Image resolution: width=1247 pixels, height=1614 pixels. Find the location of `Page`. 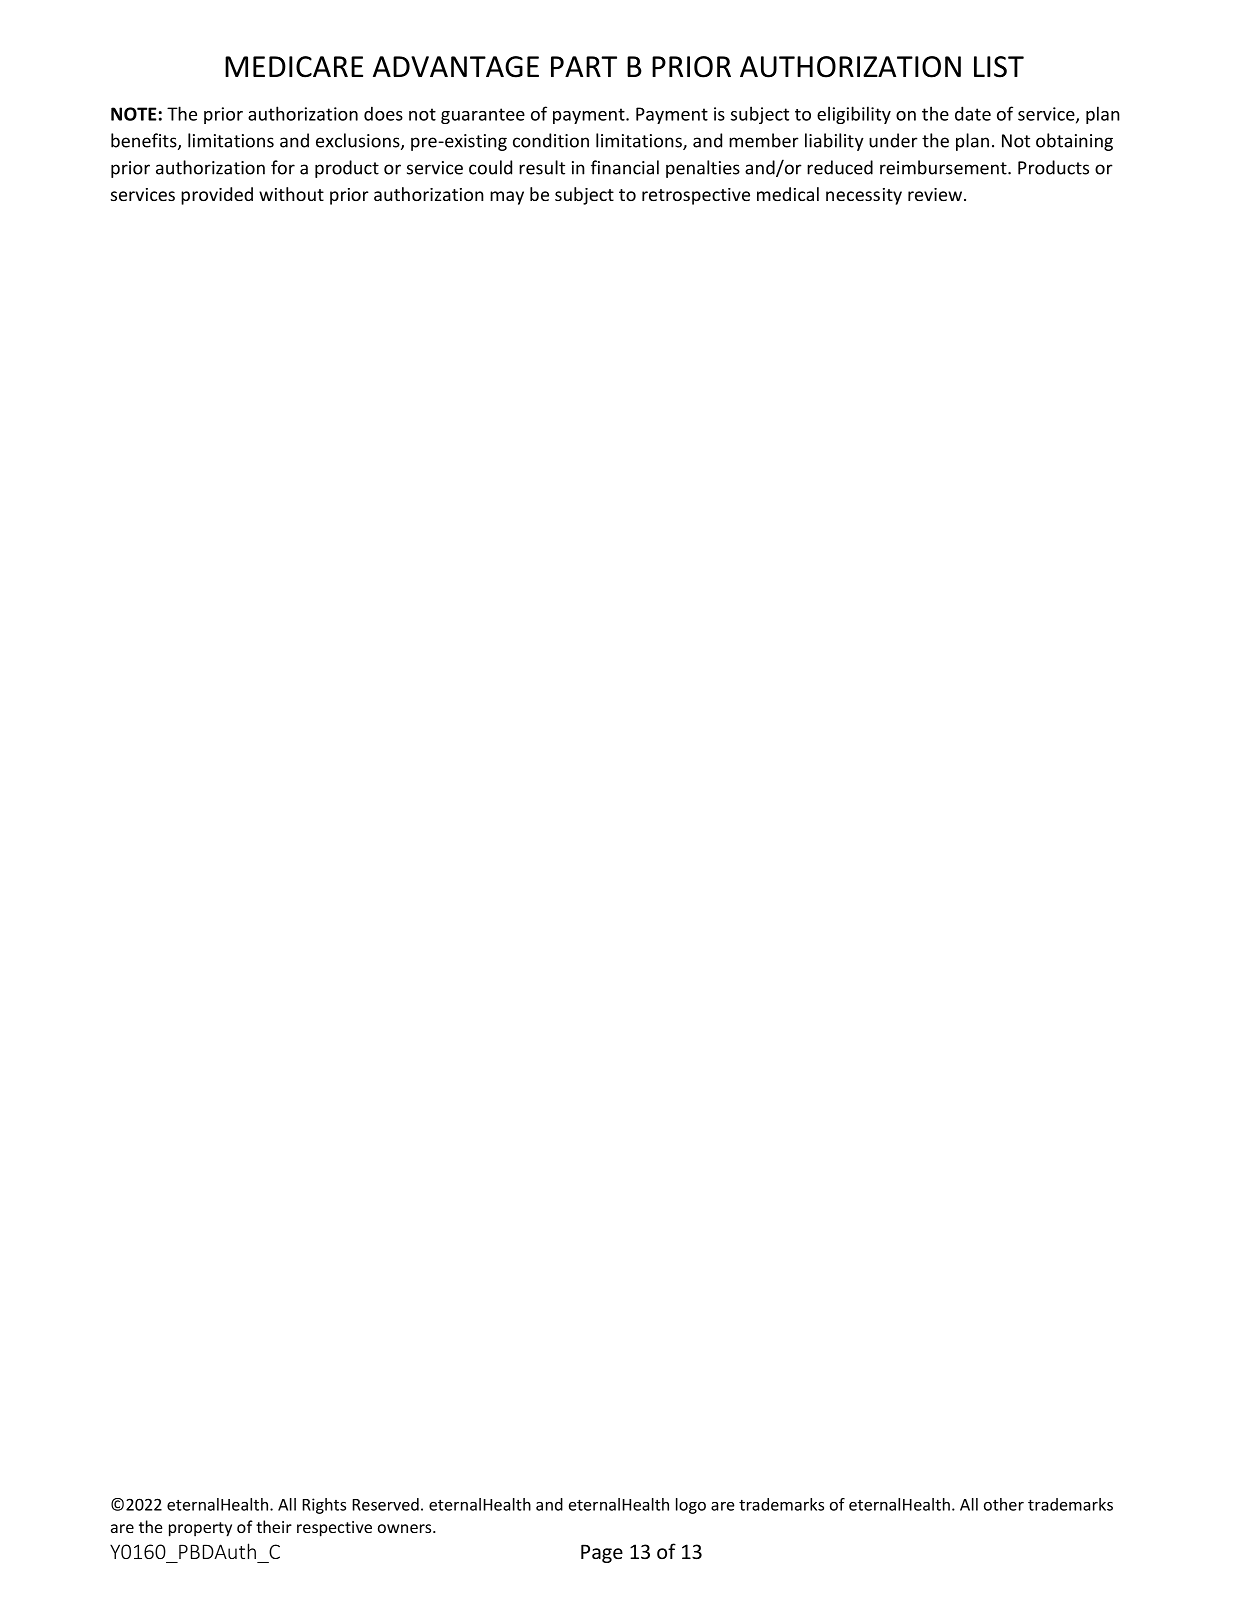

Page is located at coordinates (602, 1553).
